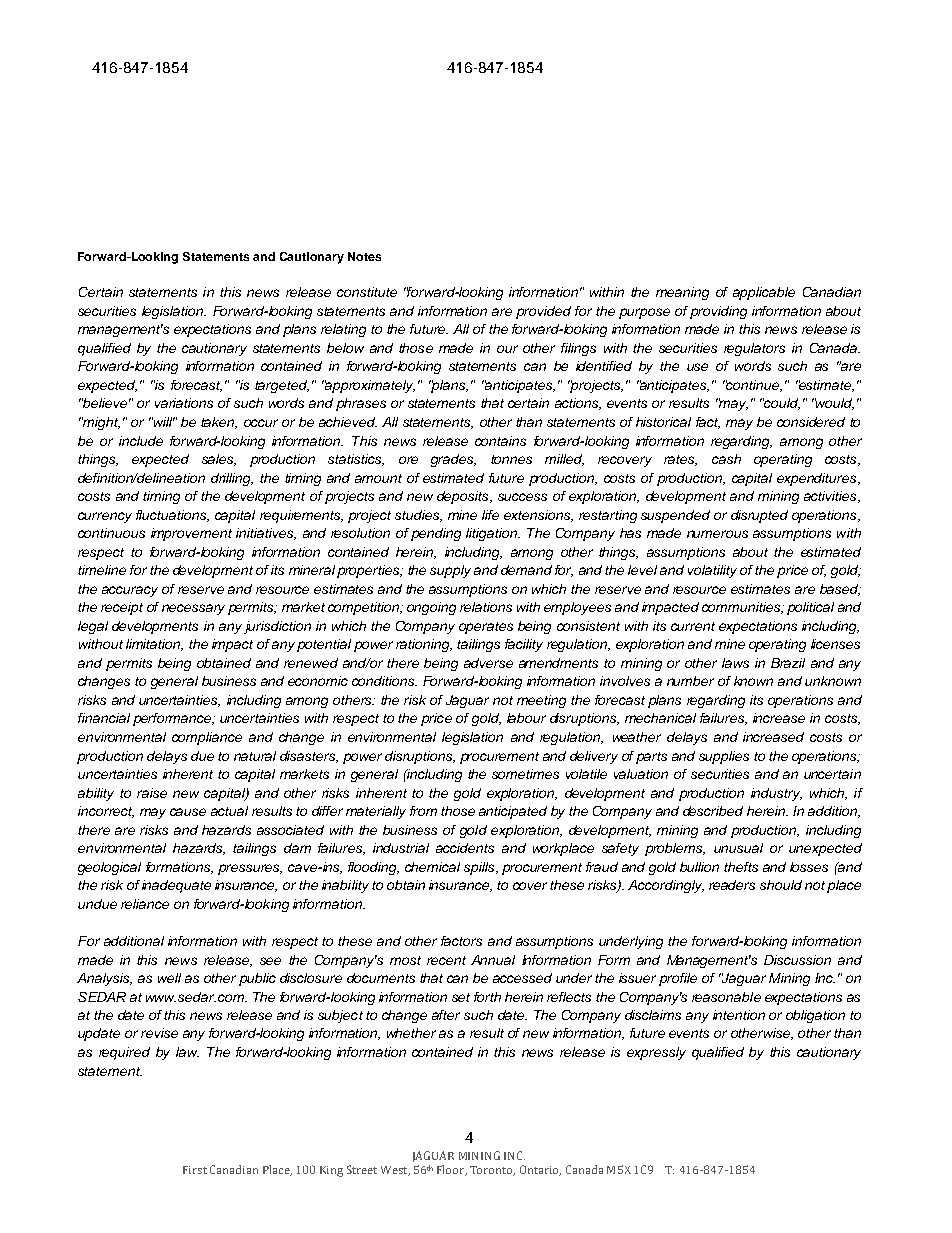  What do you see at coordinates (464, 497) in the image?
I see `deposits` at bounding box center [464, 497].
